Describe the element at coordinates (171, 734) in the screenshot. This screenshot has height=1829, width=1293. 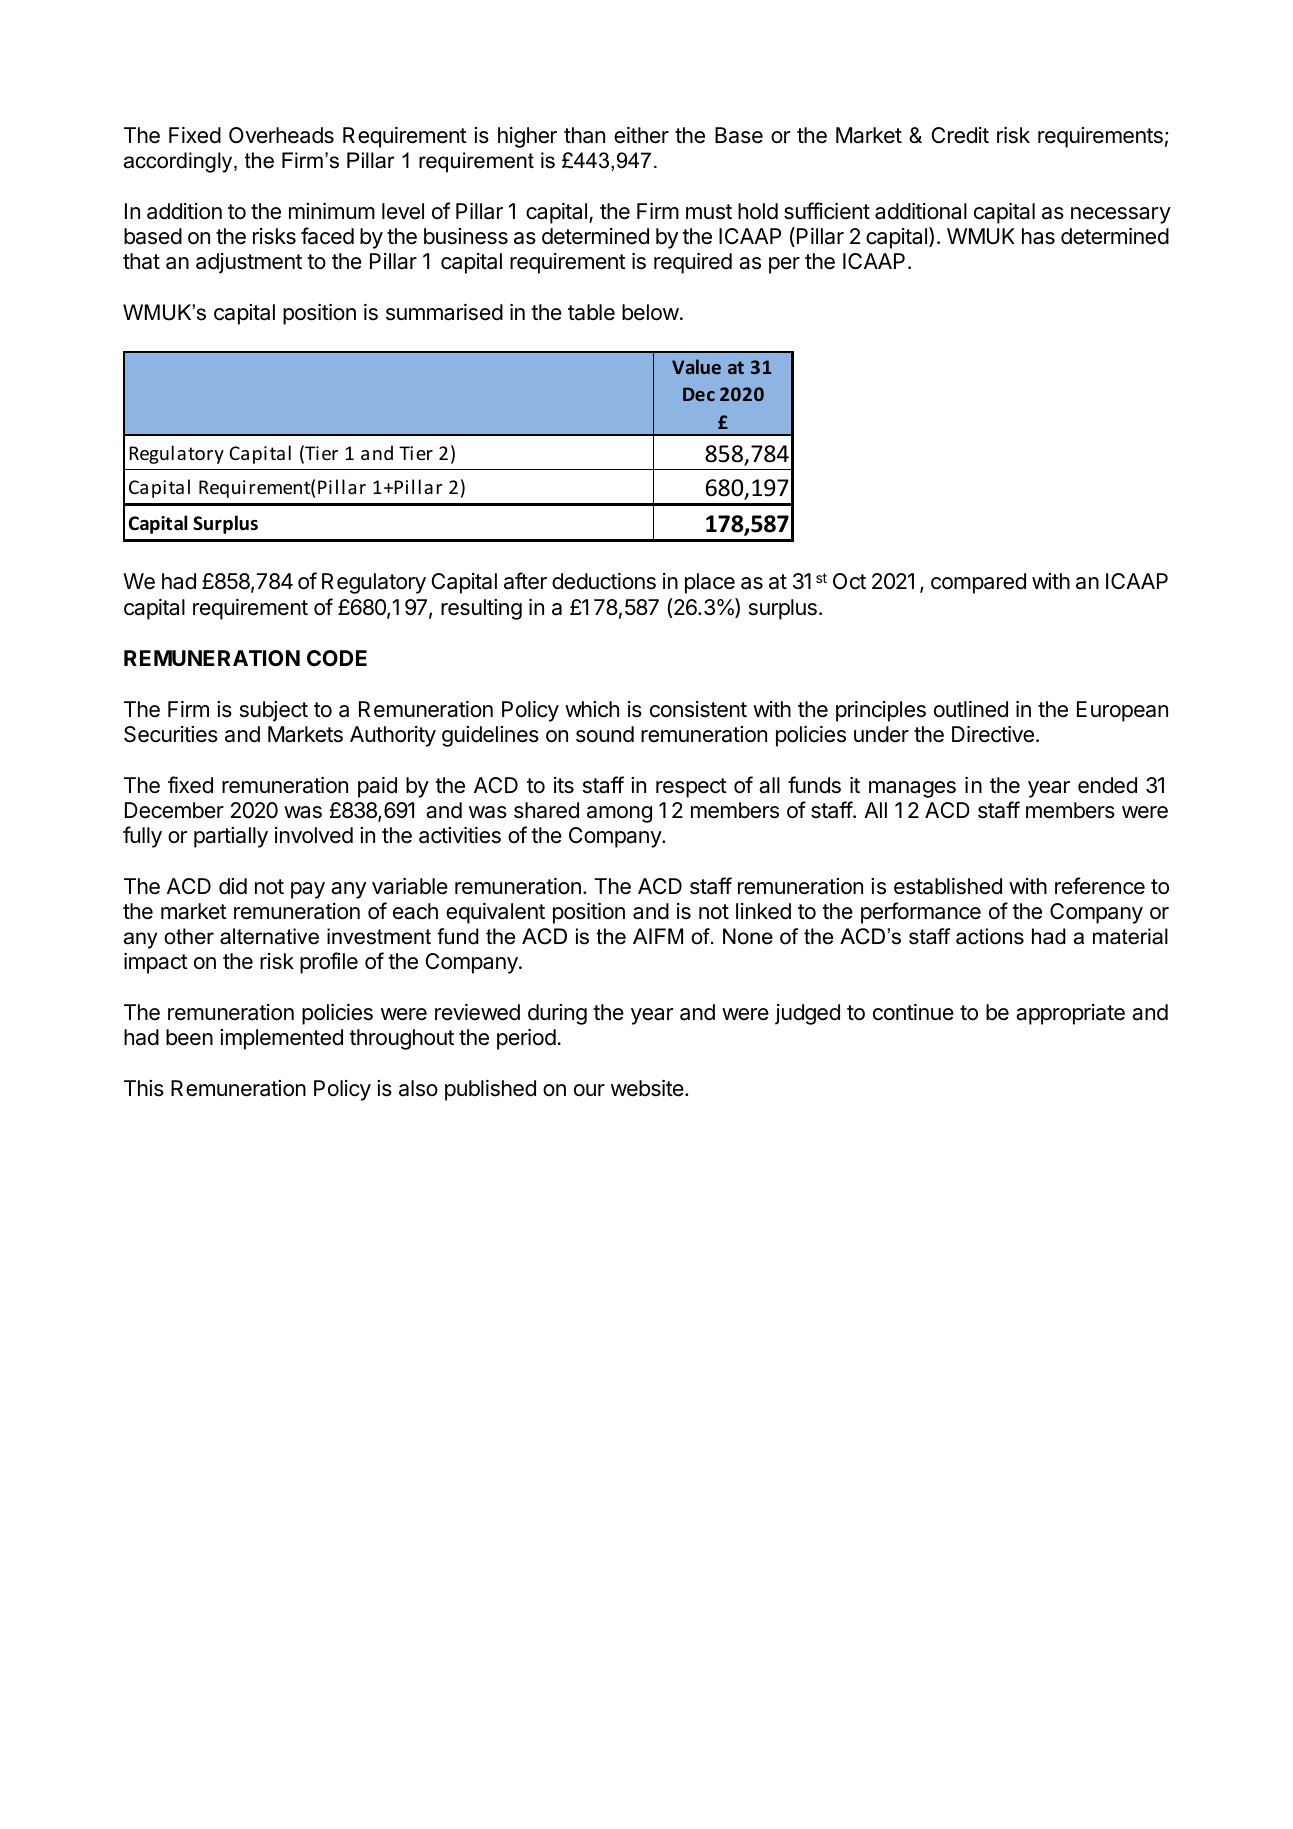
I see `Securities` at that location.
